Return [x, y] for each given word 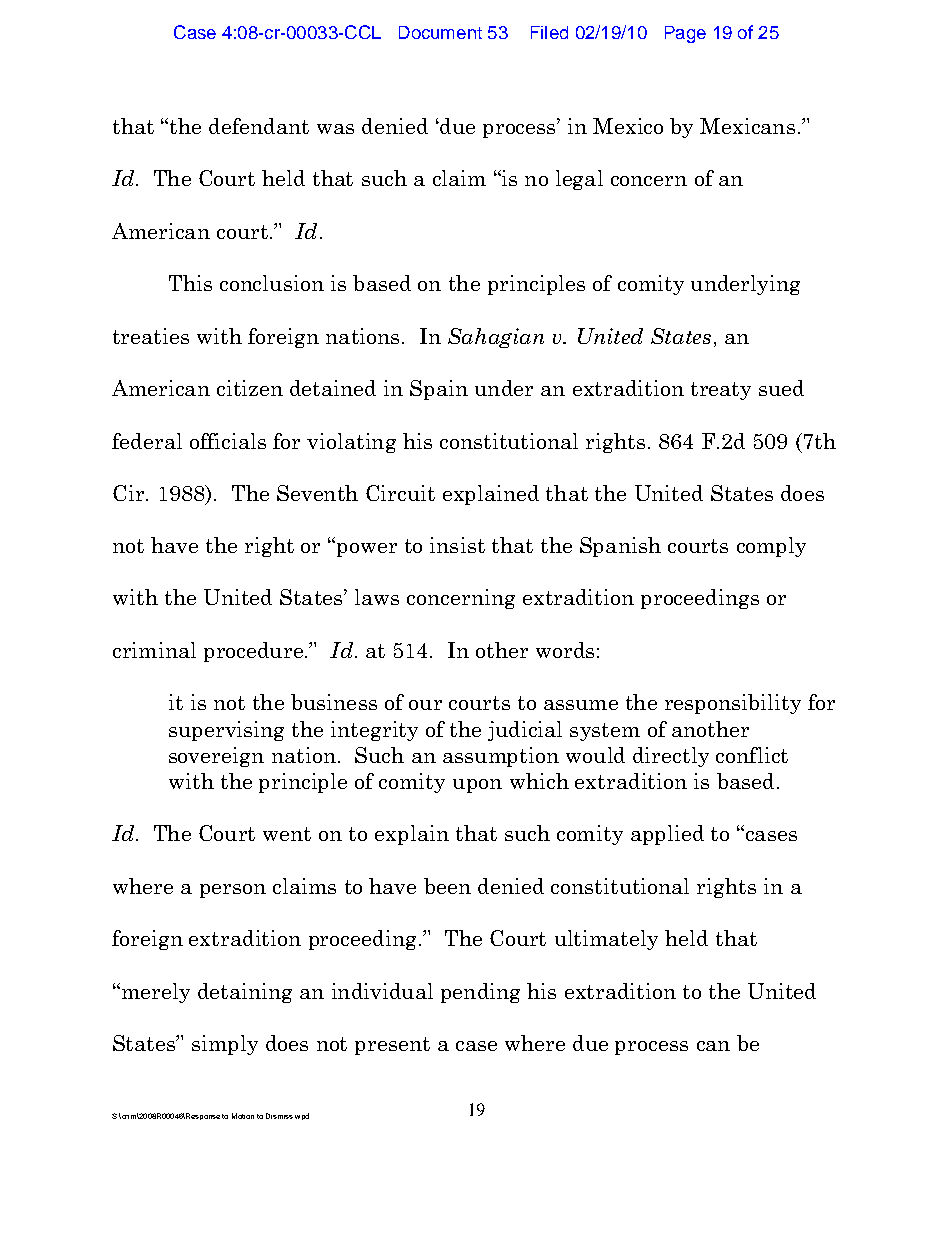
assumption [501, 757]
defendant [259, 126]
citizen [250, 388]
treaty [721, 391]
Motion [243, 1116]
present [392, 1046]
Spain [439, 390]
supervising [226, 731]
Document [440, 32]
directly [671, 757]
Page [685, 34]
